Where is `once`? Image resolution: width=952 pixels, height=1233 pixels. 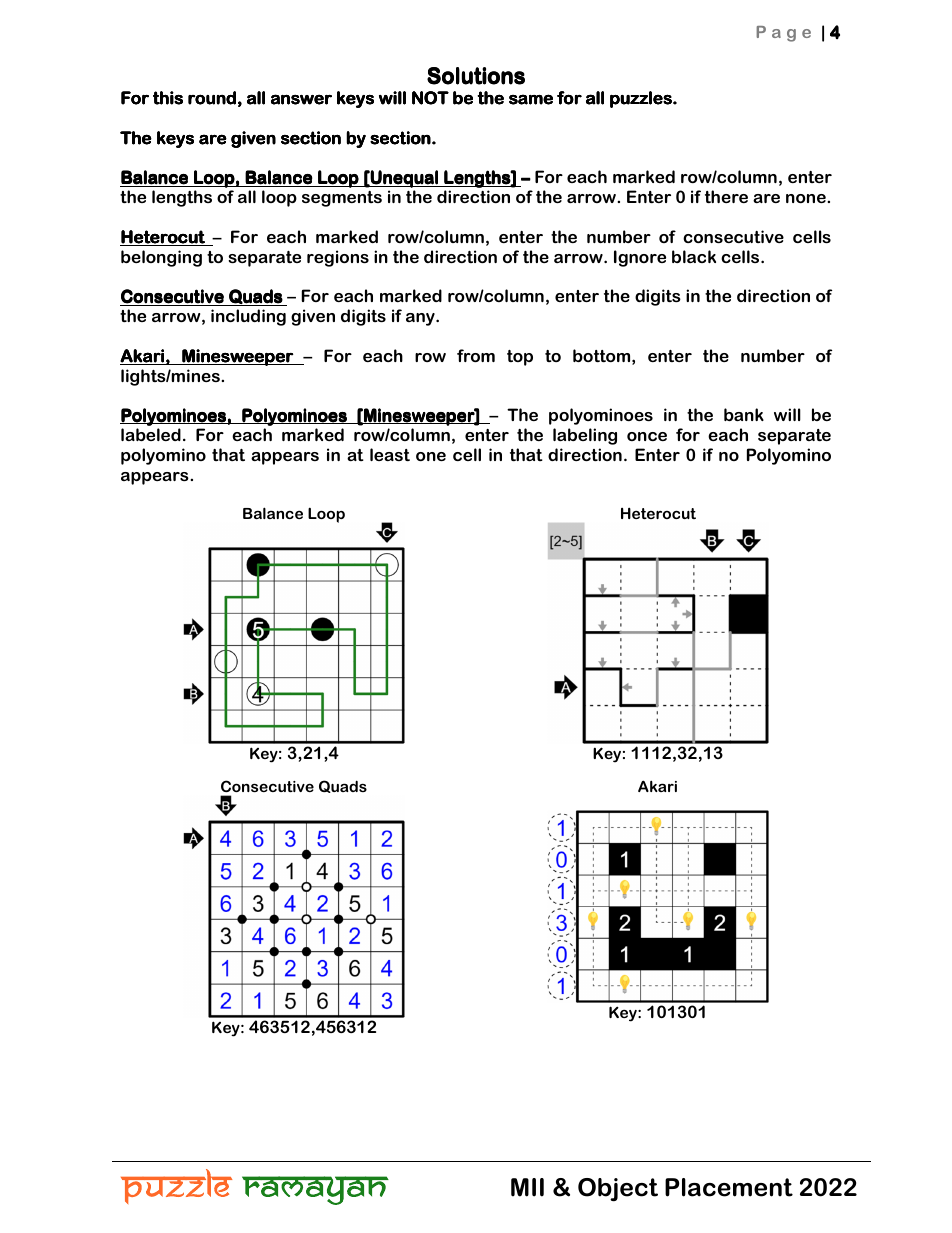 once is located at coordinates (647, 436).
